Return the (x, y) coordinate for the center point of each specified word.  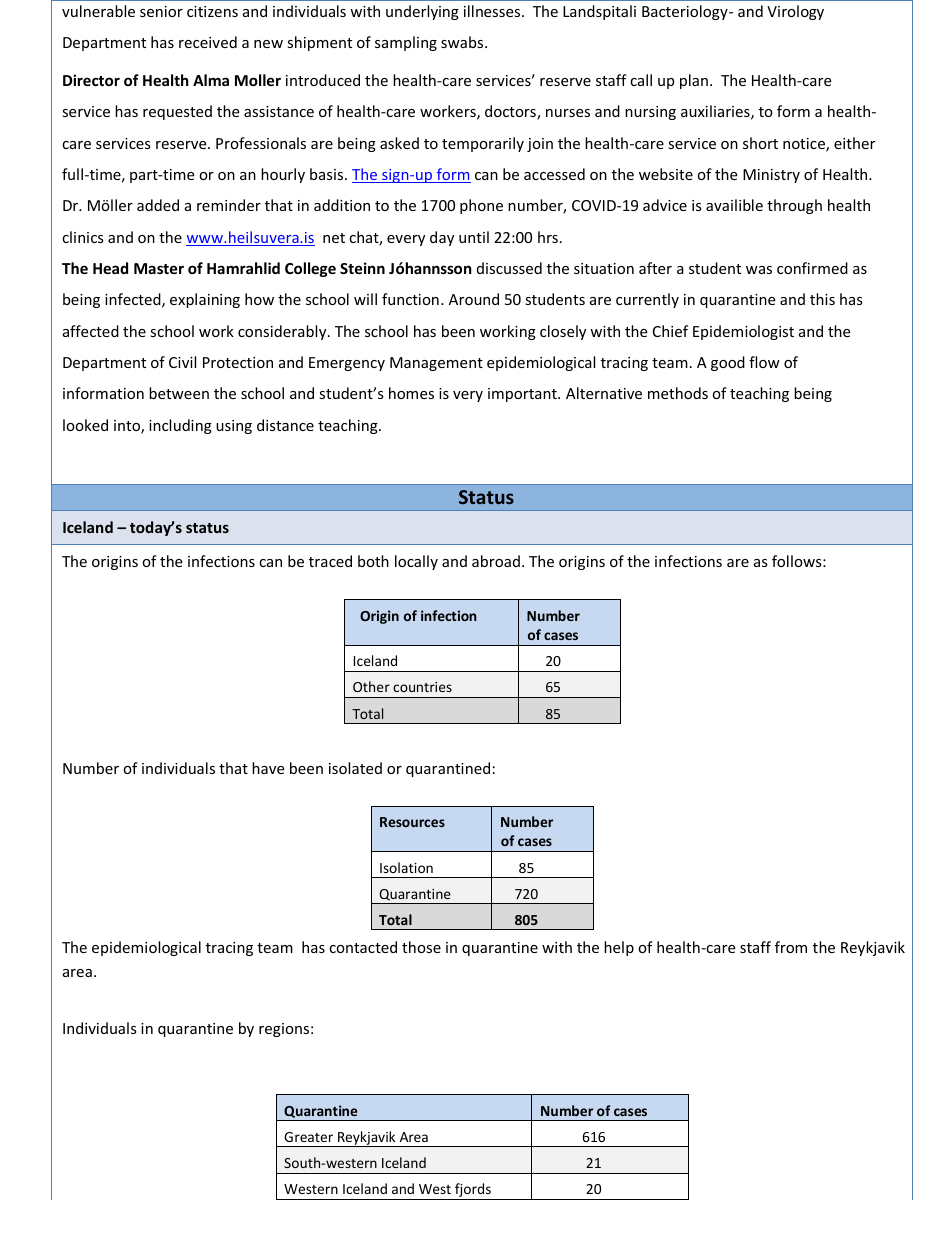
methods (678, 393)
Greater (308, 1137)
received (208, 42)
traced (330, 561)
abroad (496, 561)
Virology (795, 12)
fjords (473, 1191)
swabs (463, 42)
